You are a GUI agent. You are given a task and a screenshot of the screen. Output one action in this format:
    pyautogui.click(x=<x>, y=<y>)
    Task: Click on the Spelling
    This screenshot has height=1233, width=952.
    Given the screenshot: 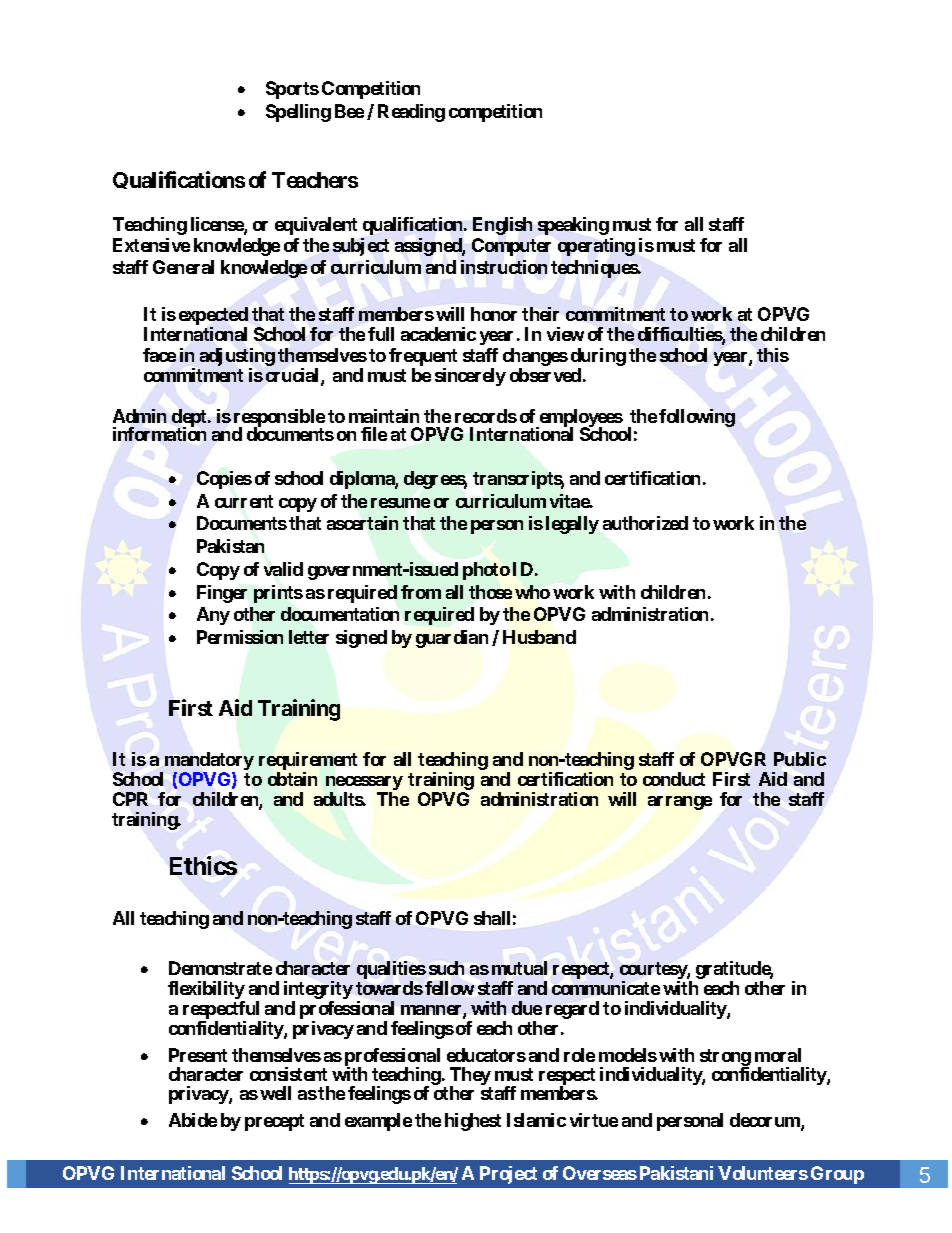 What is the action you would take?
    pyautogui.click(x=298, y=113)
